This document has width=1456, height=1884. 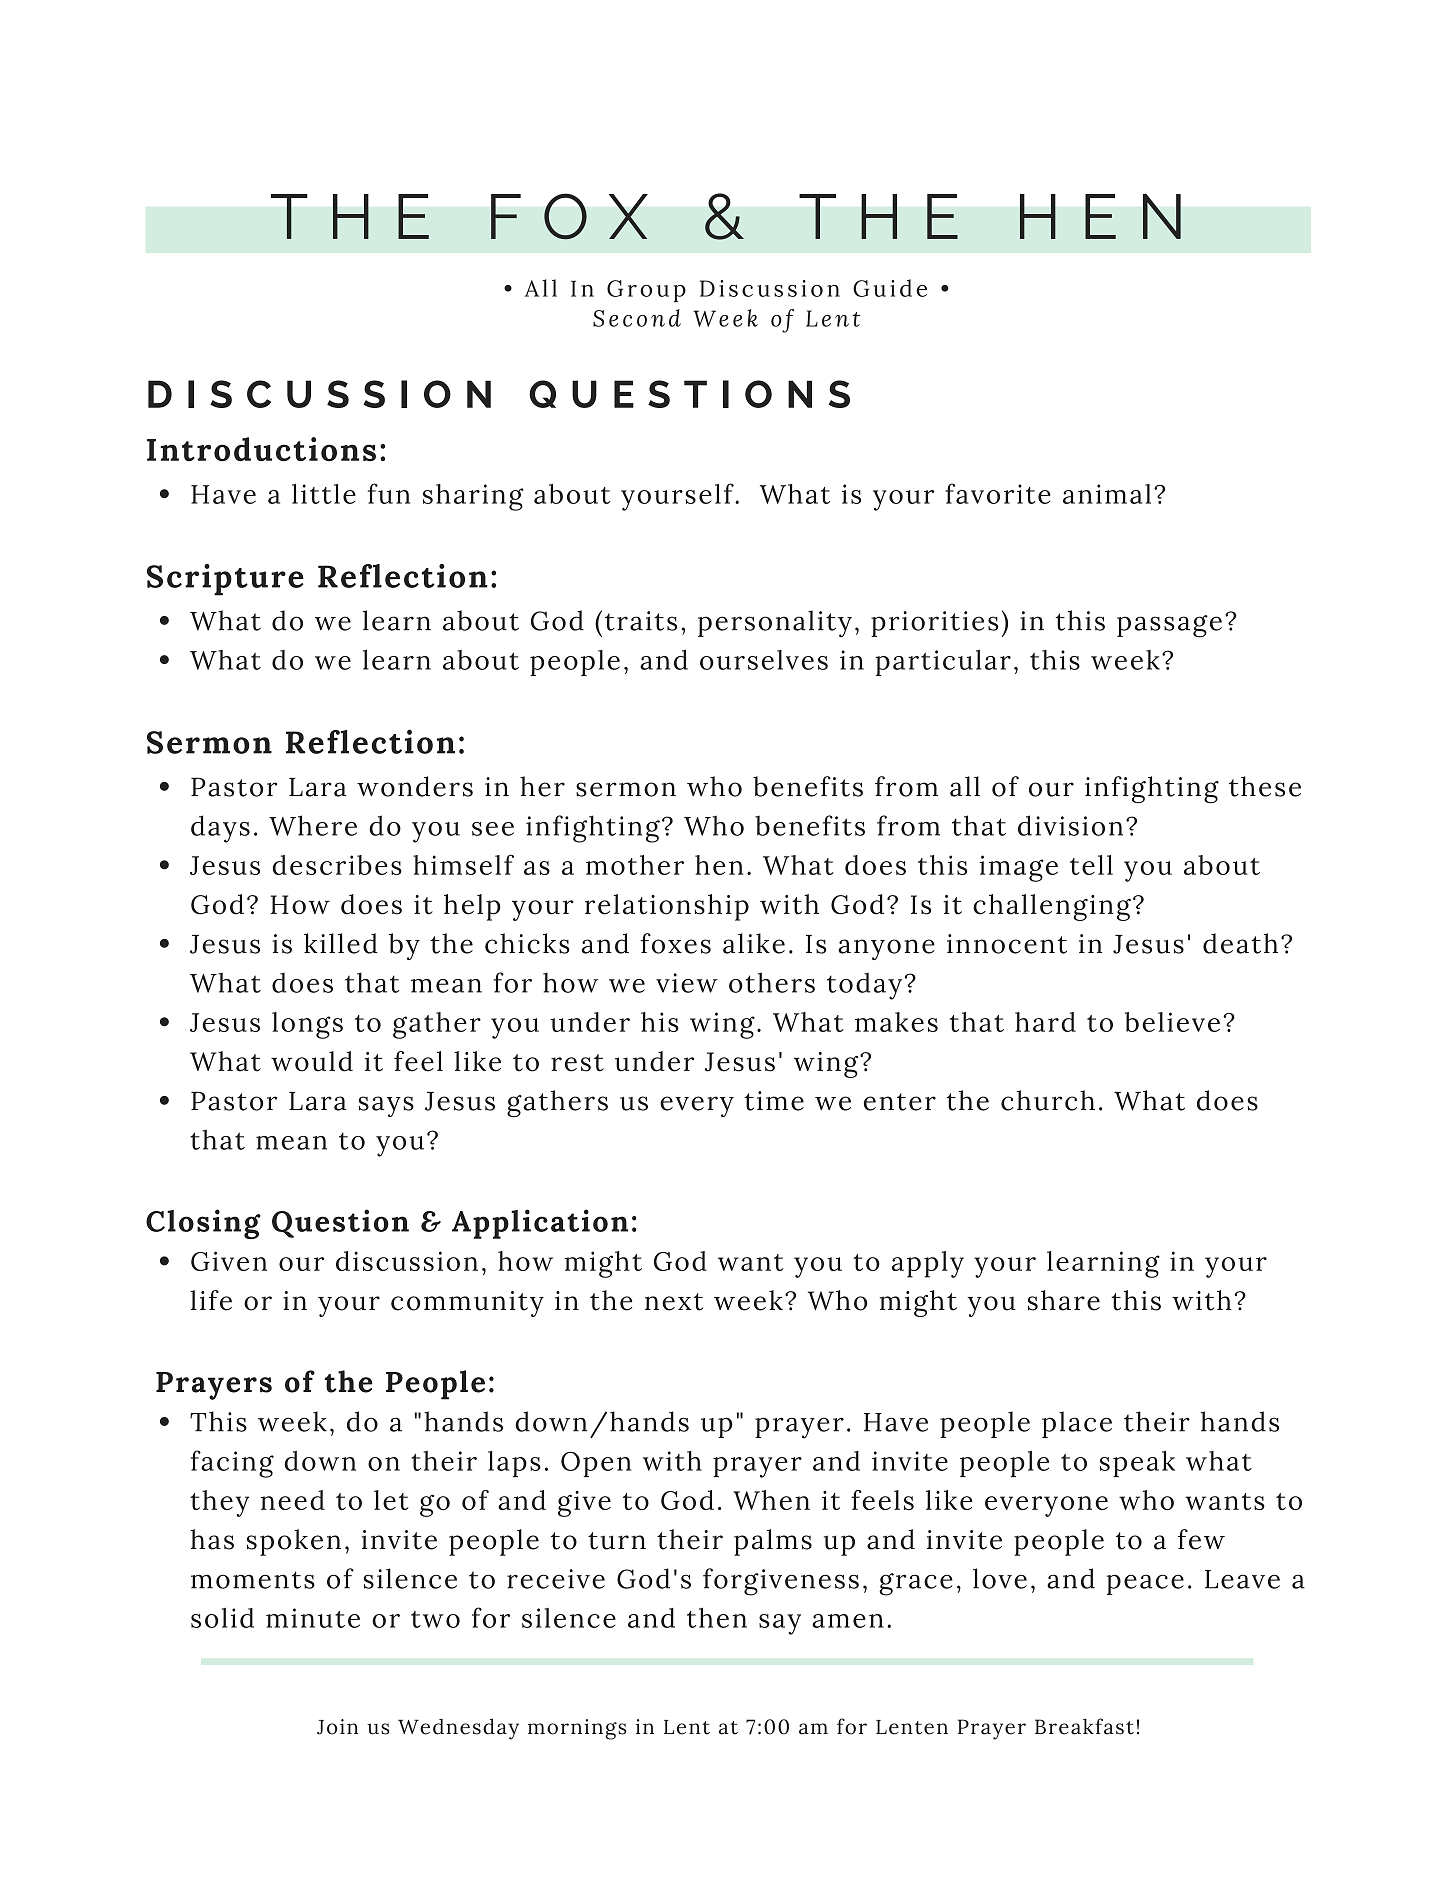 I want to click on animal, so click(x=1107, y=494).
